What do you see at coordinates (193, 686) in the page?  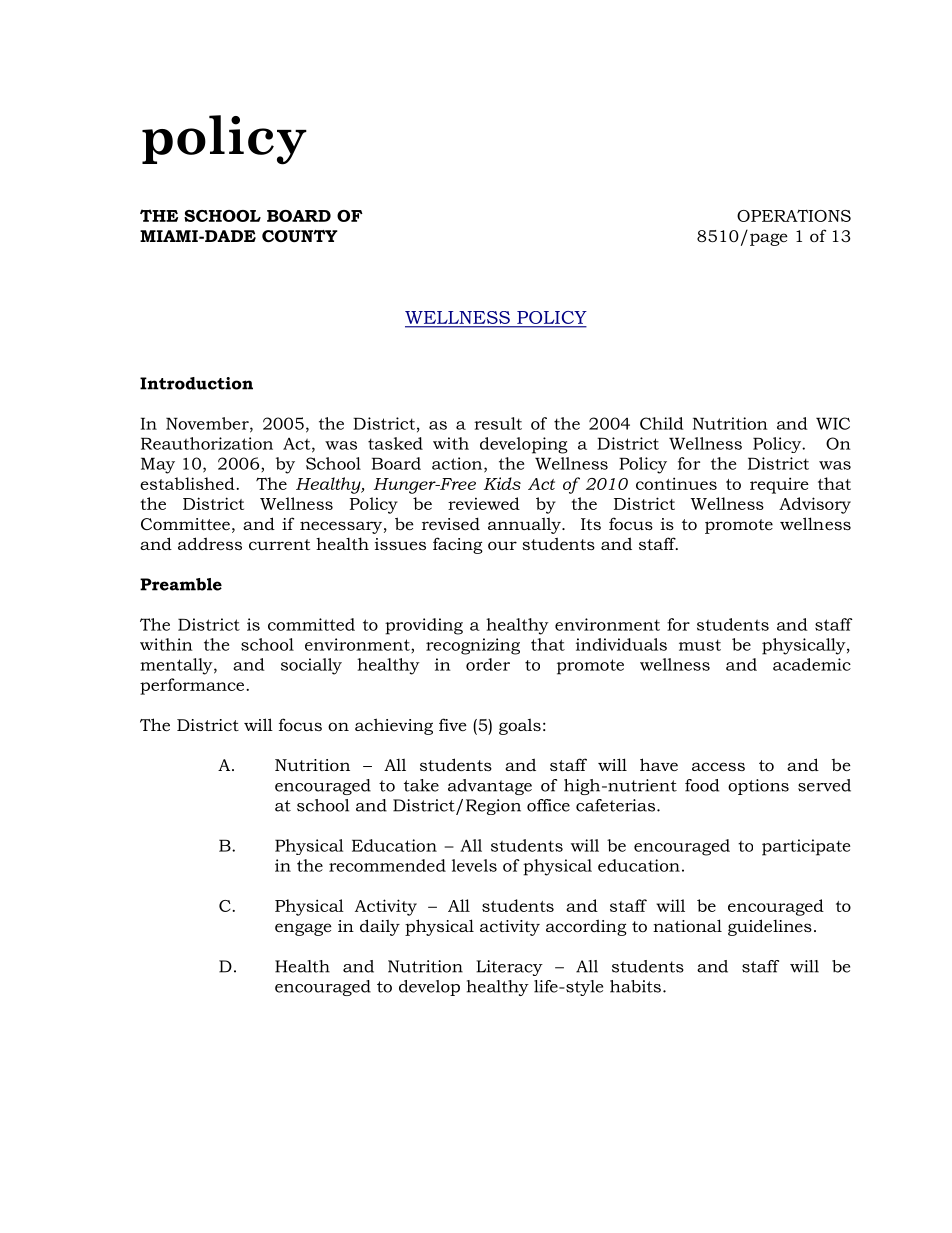 I see `performance` at bounding box center [193, 686].
